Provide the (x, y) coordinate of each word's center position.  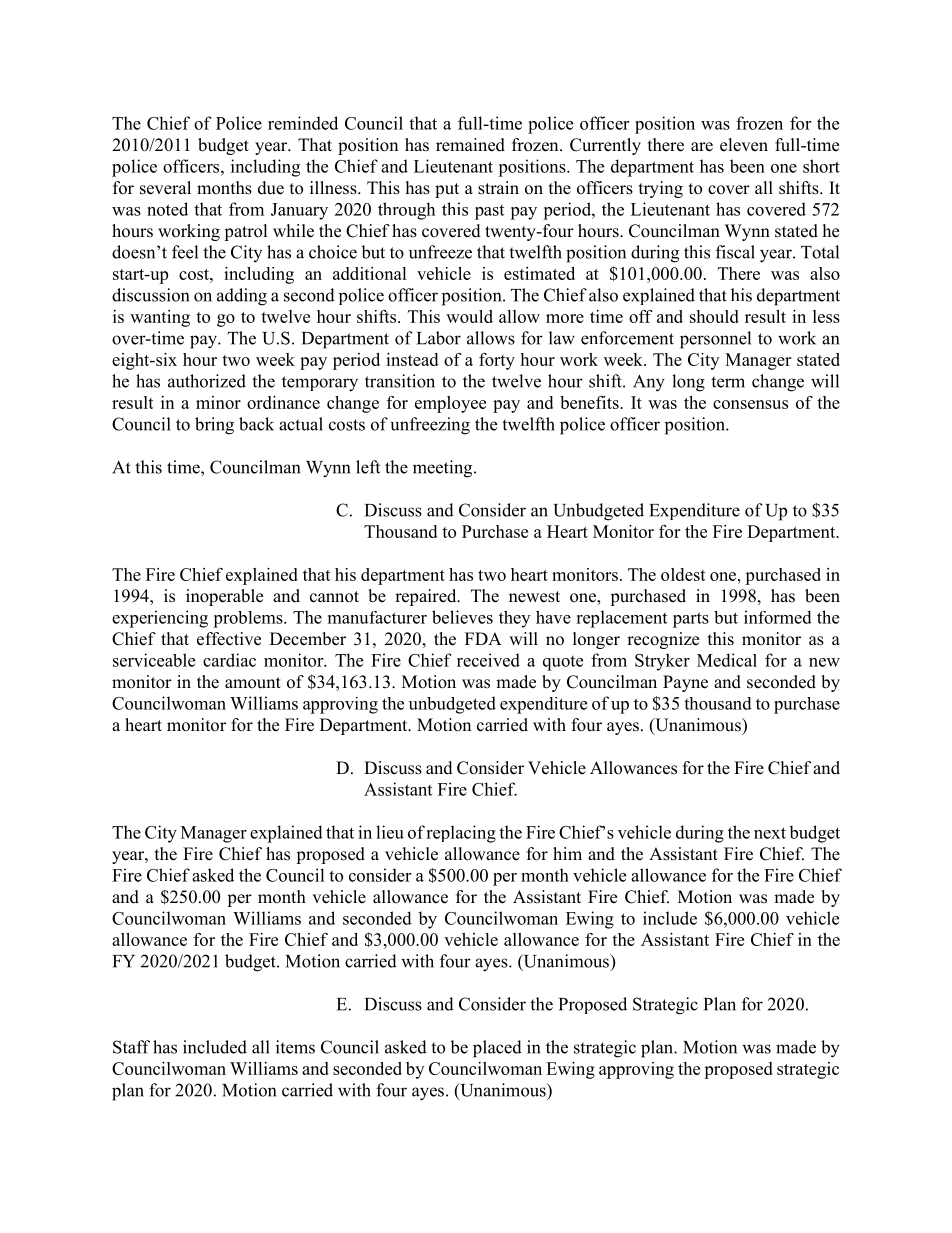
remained (470, 145)
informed (778, 617)
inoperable (224, 597)
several (165, 188)
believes (462, 617)
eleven (744, 145)
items (295, 1047)
